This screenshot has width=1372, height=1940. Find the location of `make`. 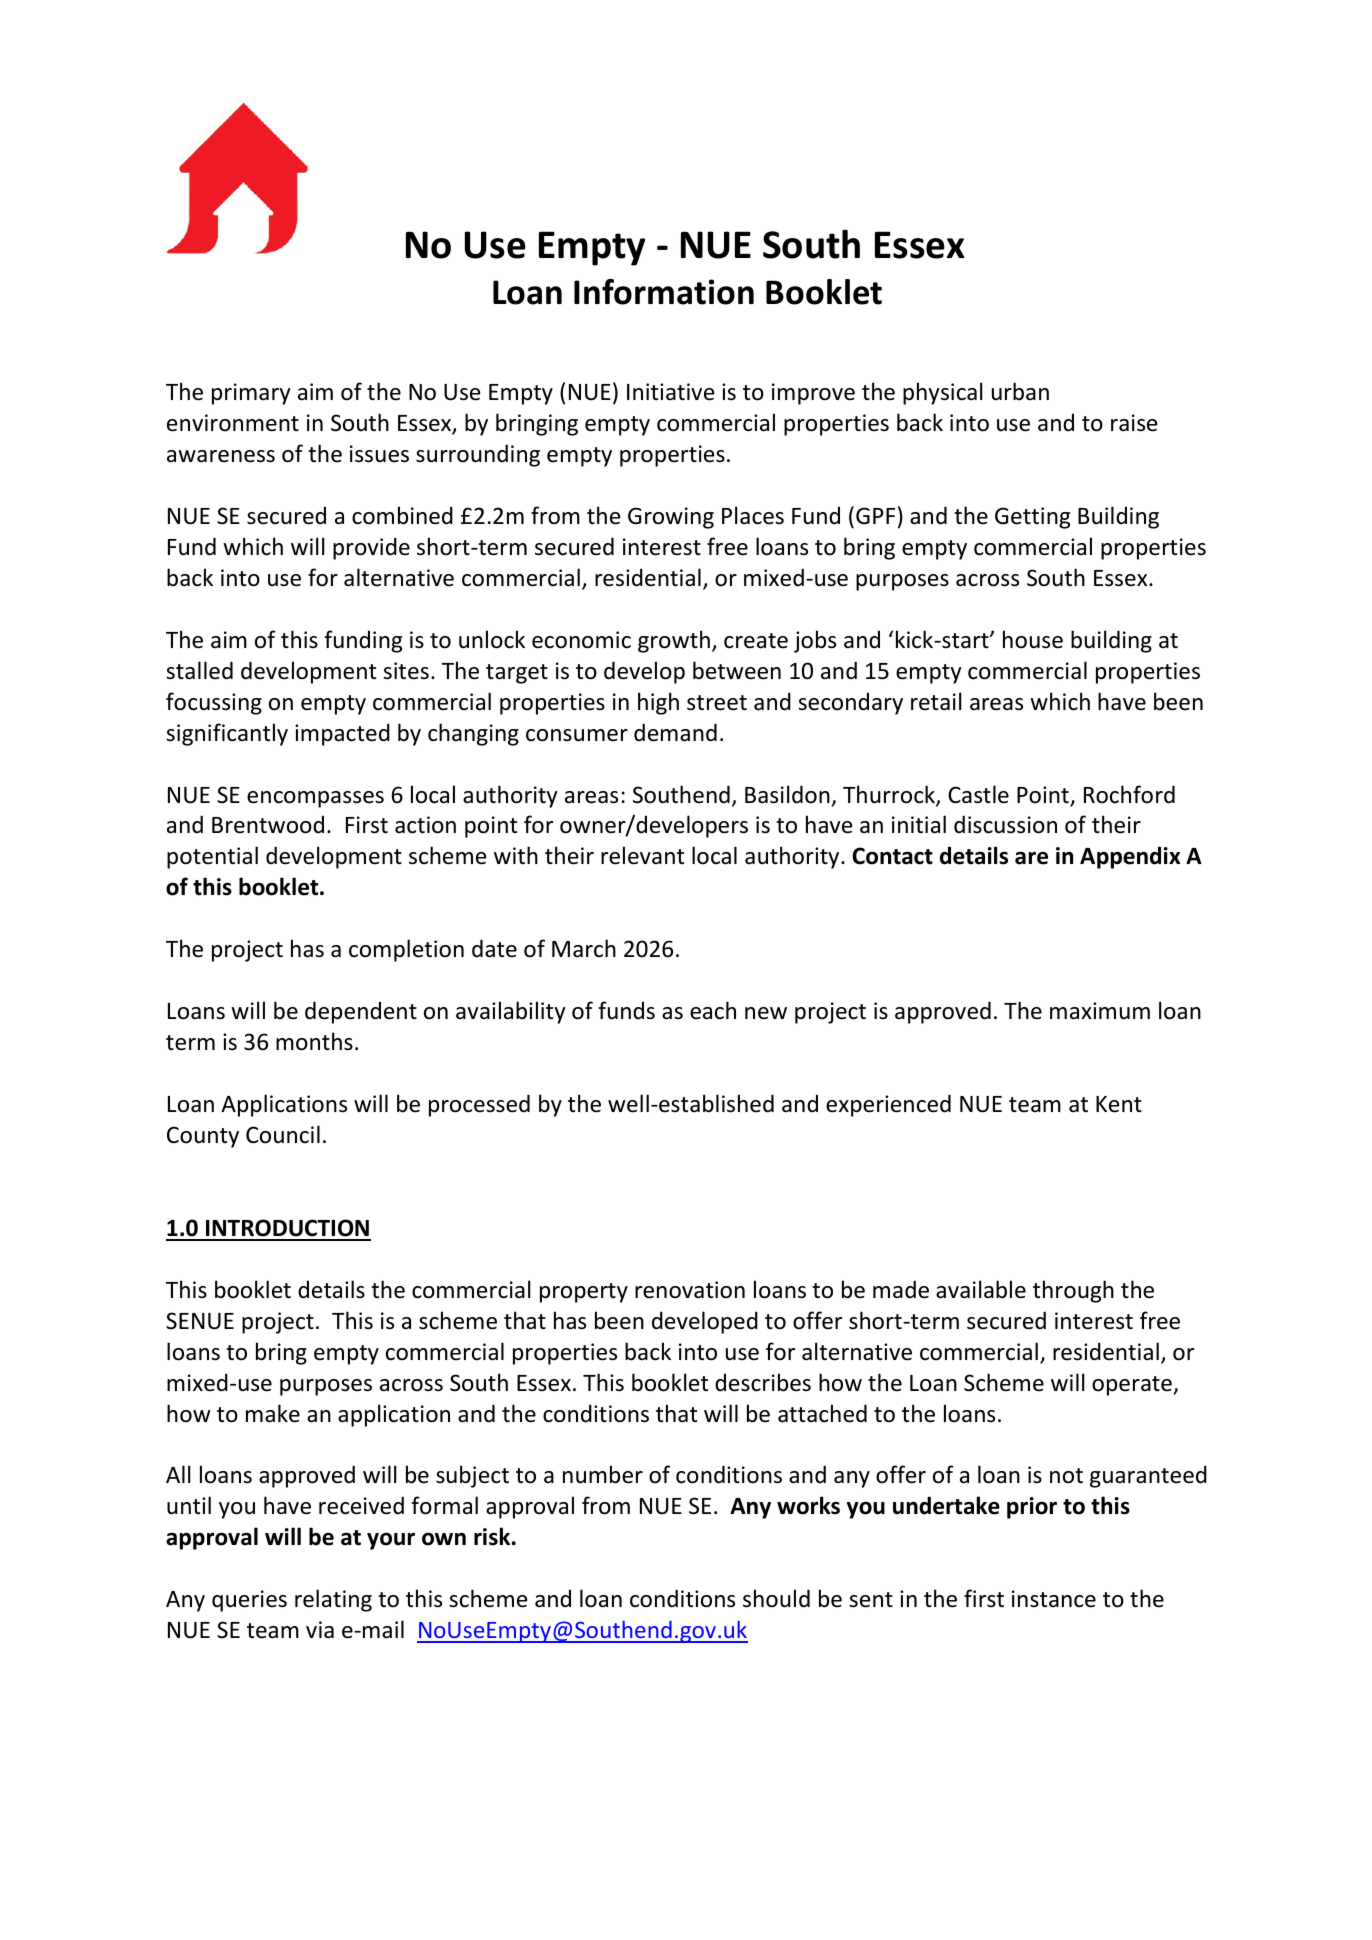

make is located at coordinates (273, 1413).
